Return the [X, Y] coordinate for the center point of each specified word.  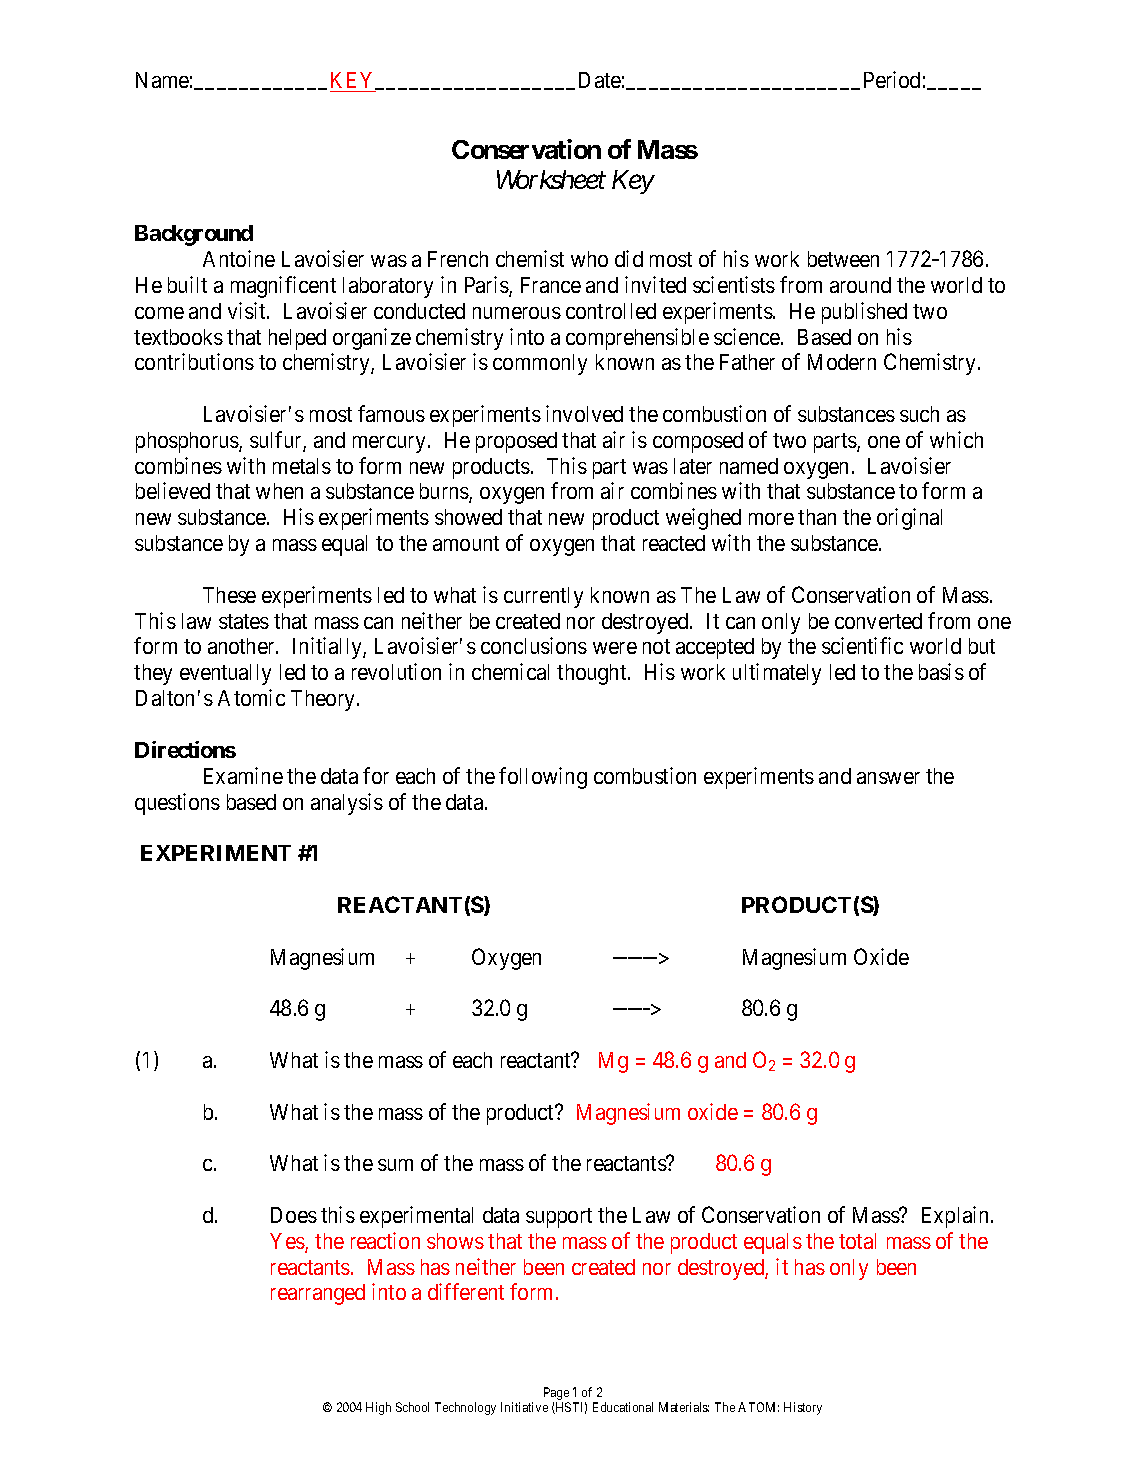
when [279, 491]
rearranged [318, 1294]
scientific [862, 645]
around [860, 285]
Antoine [239, 258]
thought [593, 674]
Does [294, 1215]
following [543, 778]
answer [888, 778]
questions [177, 804]
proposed [516, 442]
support [559, 1218]
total [857, 1241]
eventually [225, 674]
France [551, 285]
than [817, 517]
